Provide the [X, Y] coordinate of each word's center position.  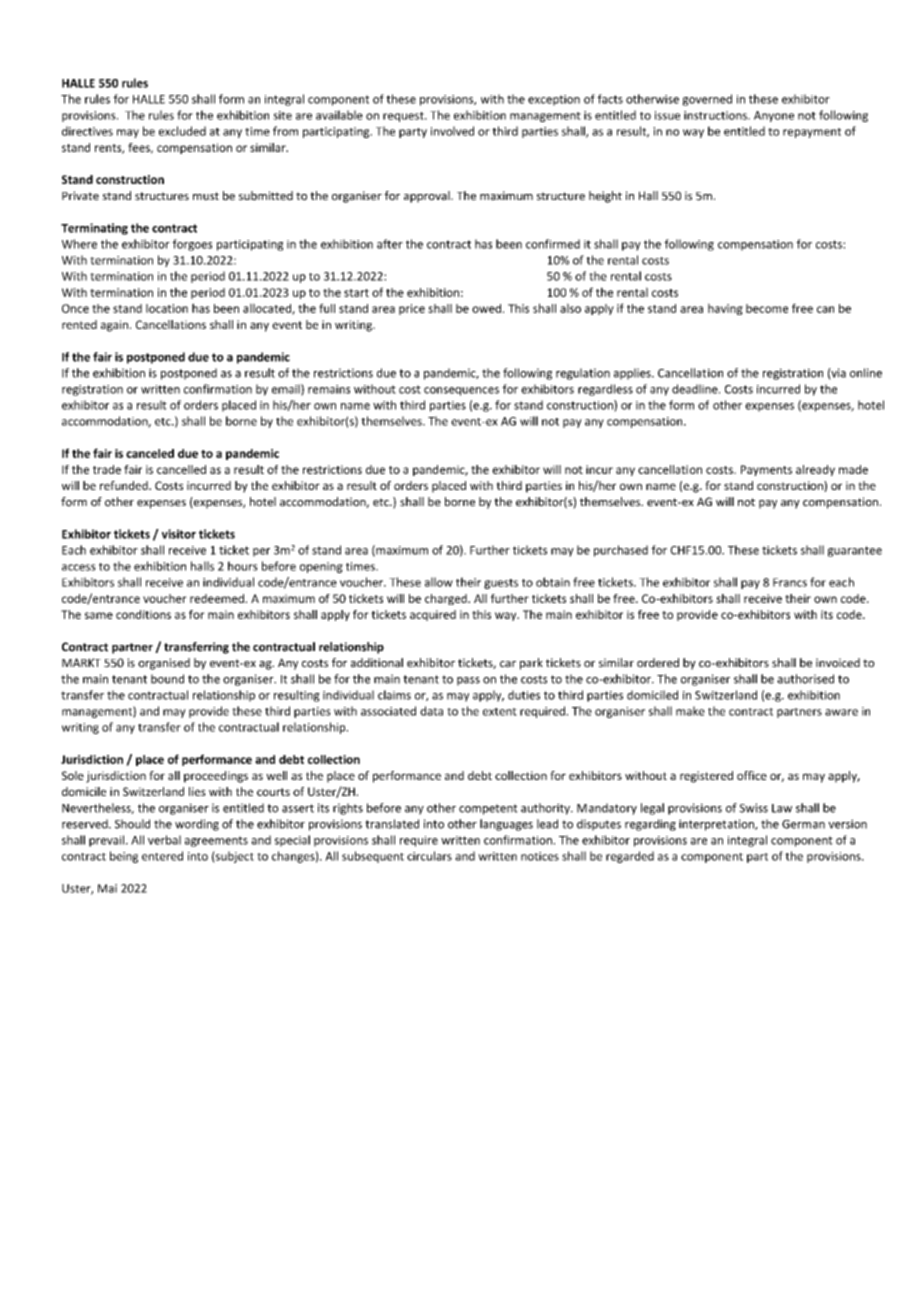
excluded [182, 131]
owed [486, 308]
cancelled [181, 469]
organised [164, 664]
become [767, 308]
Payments [766, 470]
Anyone [774, 116]
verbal [164, 840]
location [167, 308]
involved [452, 131]
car [508, 664]
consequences [461, 391]
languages [506, 825]
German [803, 824]
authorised [805, 679]
